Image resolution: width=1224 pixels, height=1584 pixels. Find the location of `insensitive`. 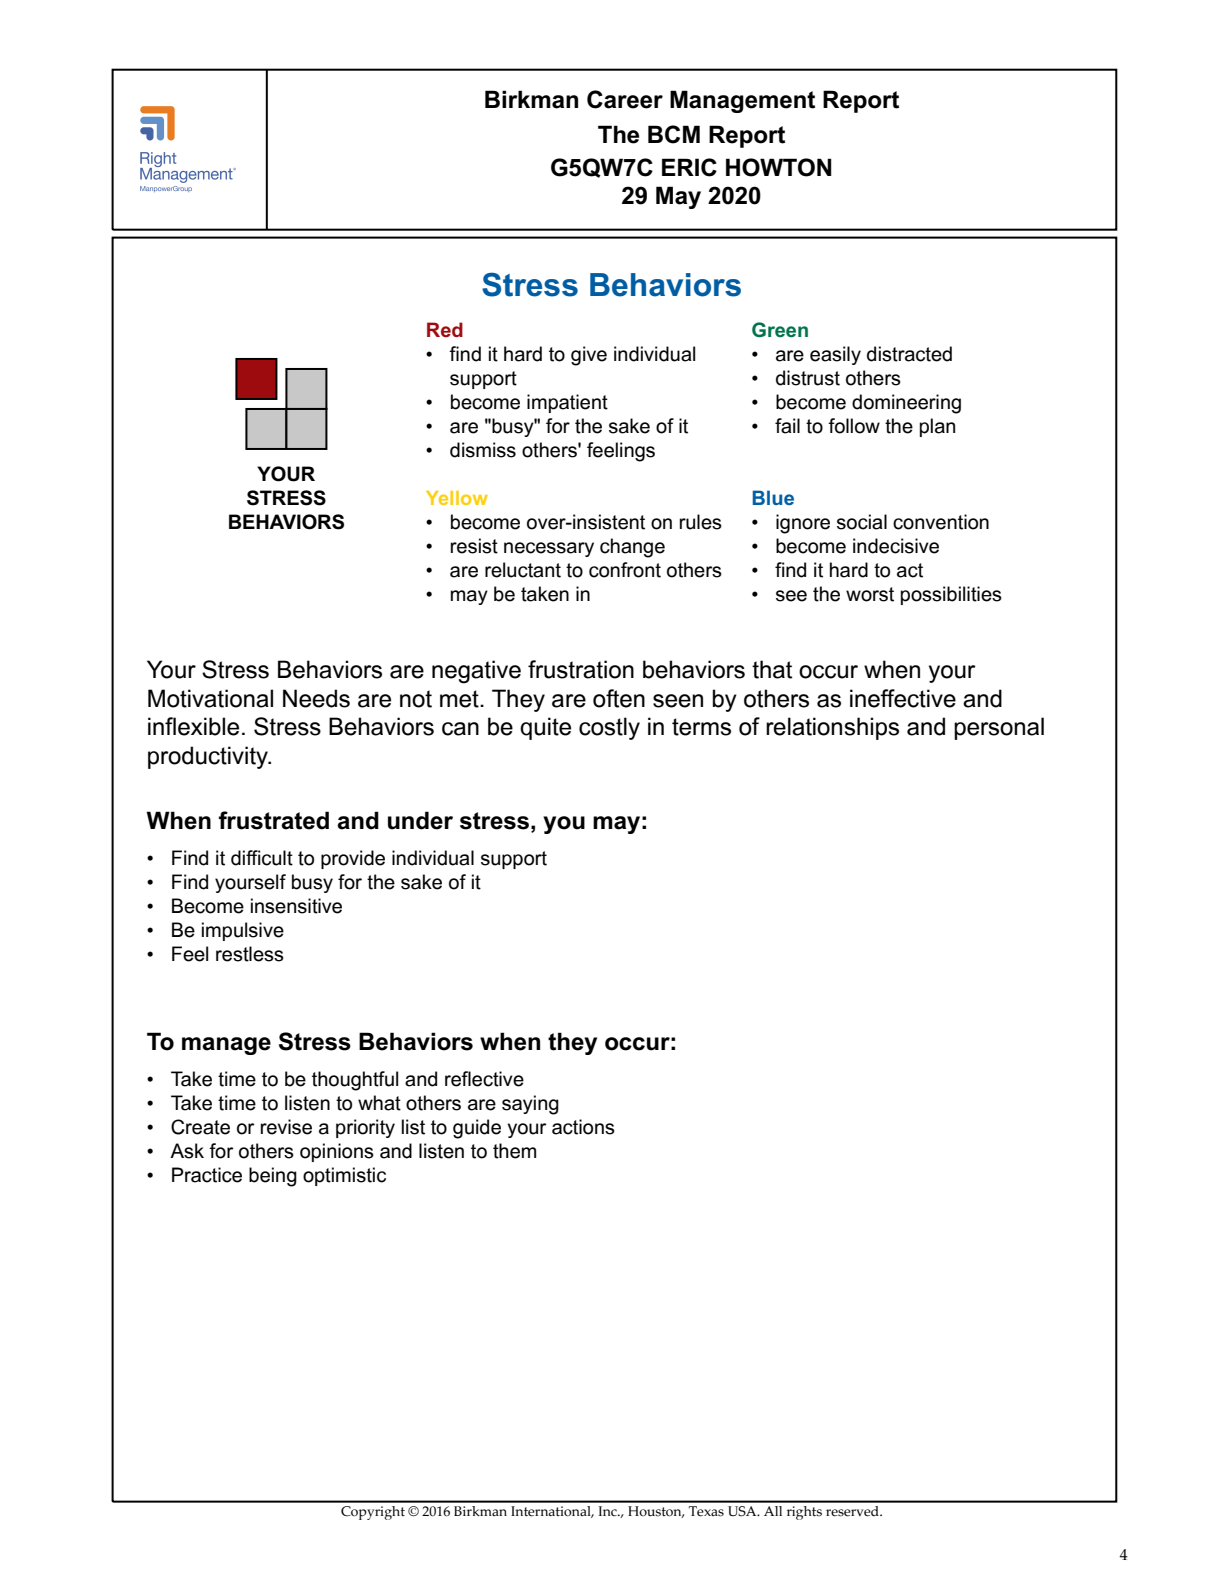

insensitive is located at coordinates (296, 906).
